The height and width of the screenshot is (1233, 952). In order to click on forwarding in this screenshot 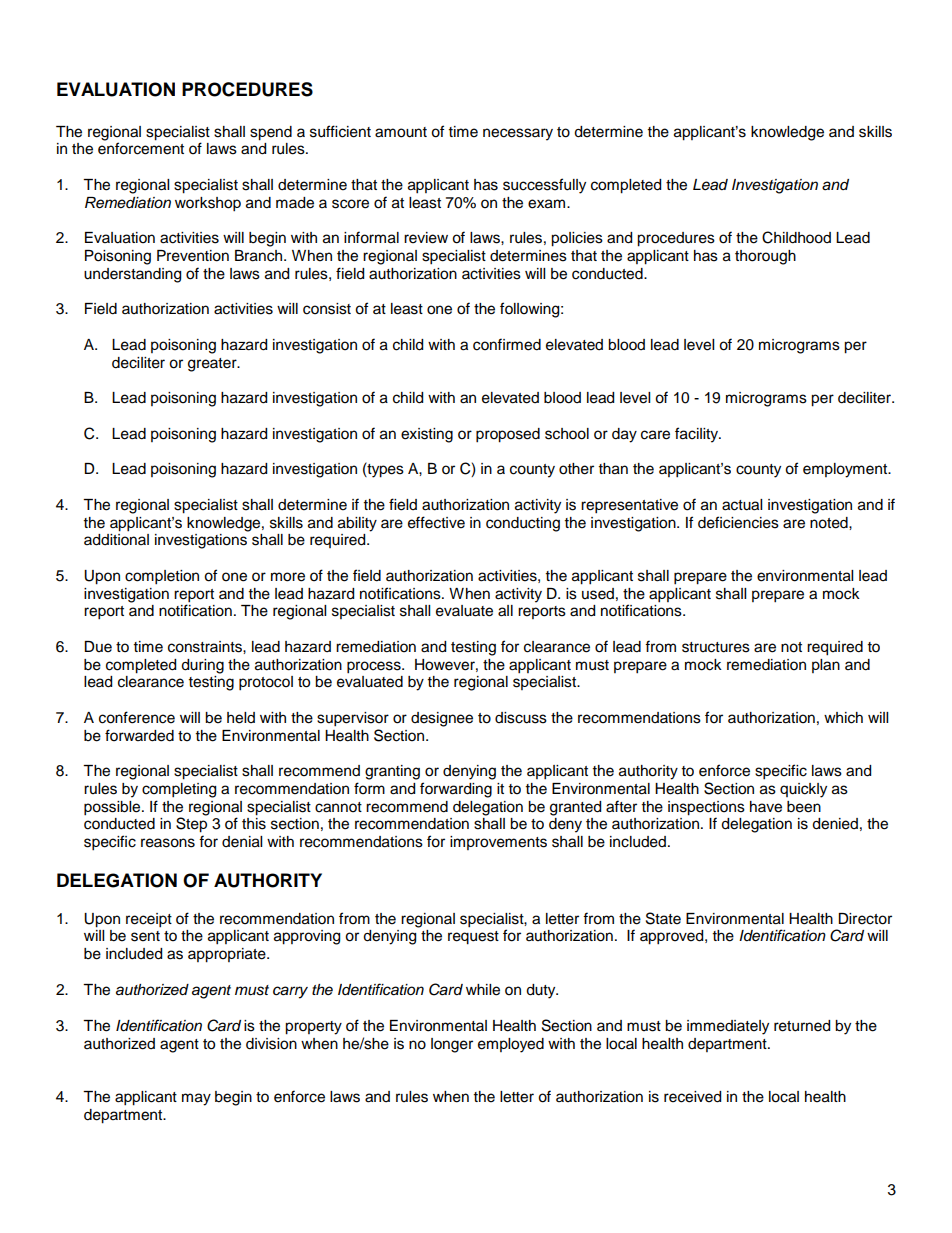, I will do `click(456, 790)`.
